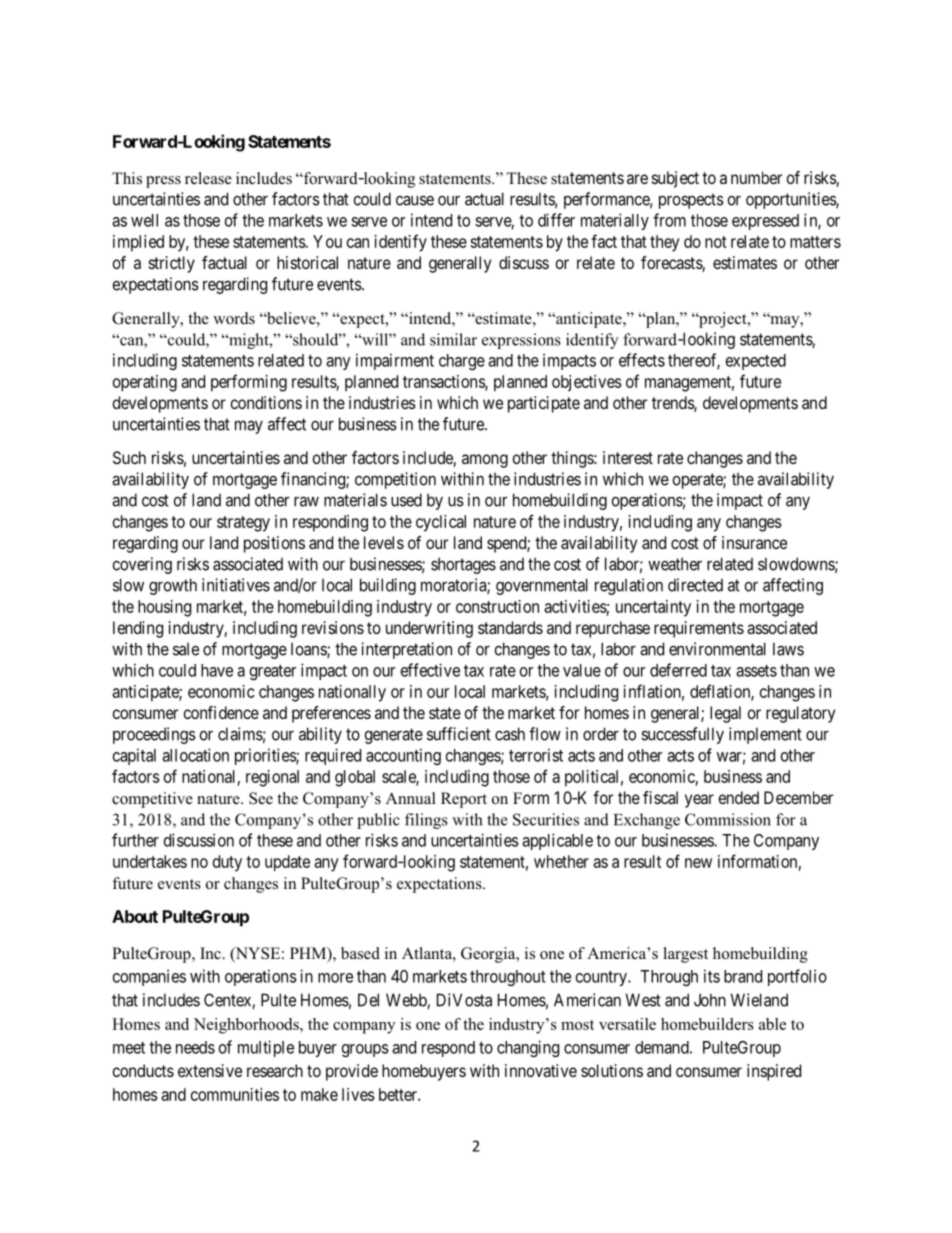  Describe the element at coordinates (208, 178) in the screenshot. I see `release` at that location.
